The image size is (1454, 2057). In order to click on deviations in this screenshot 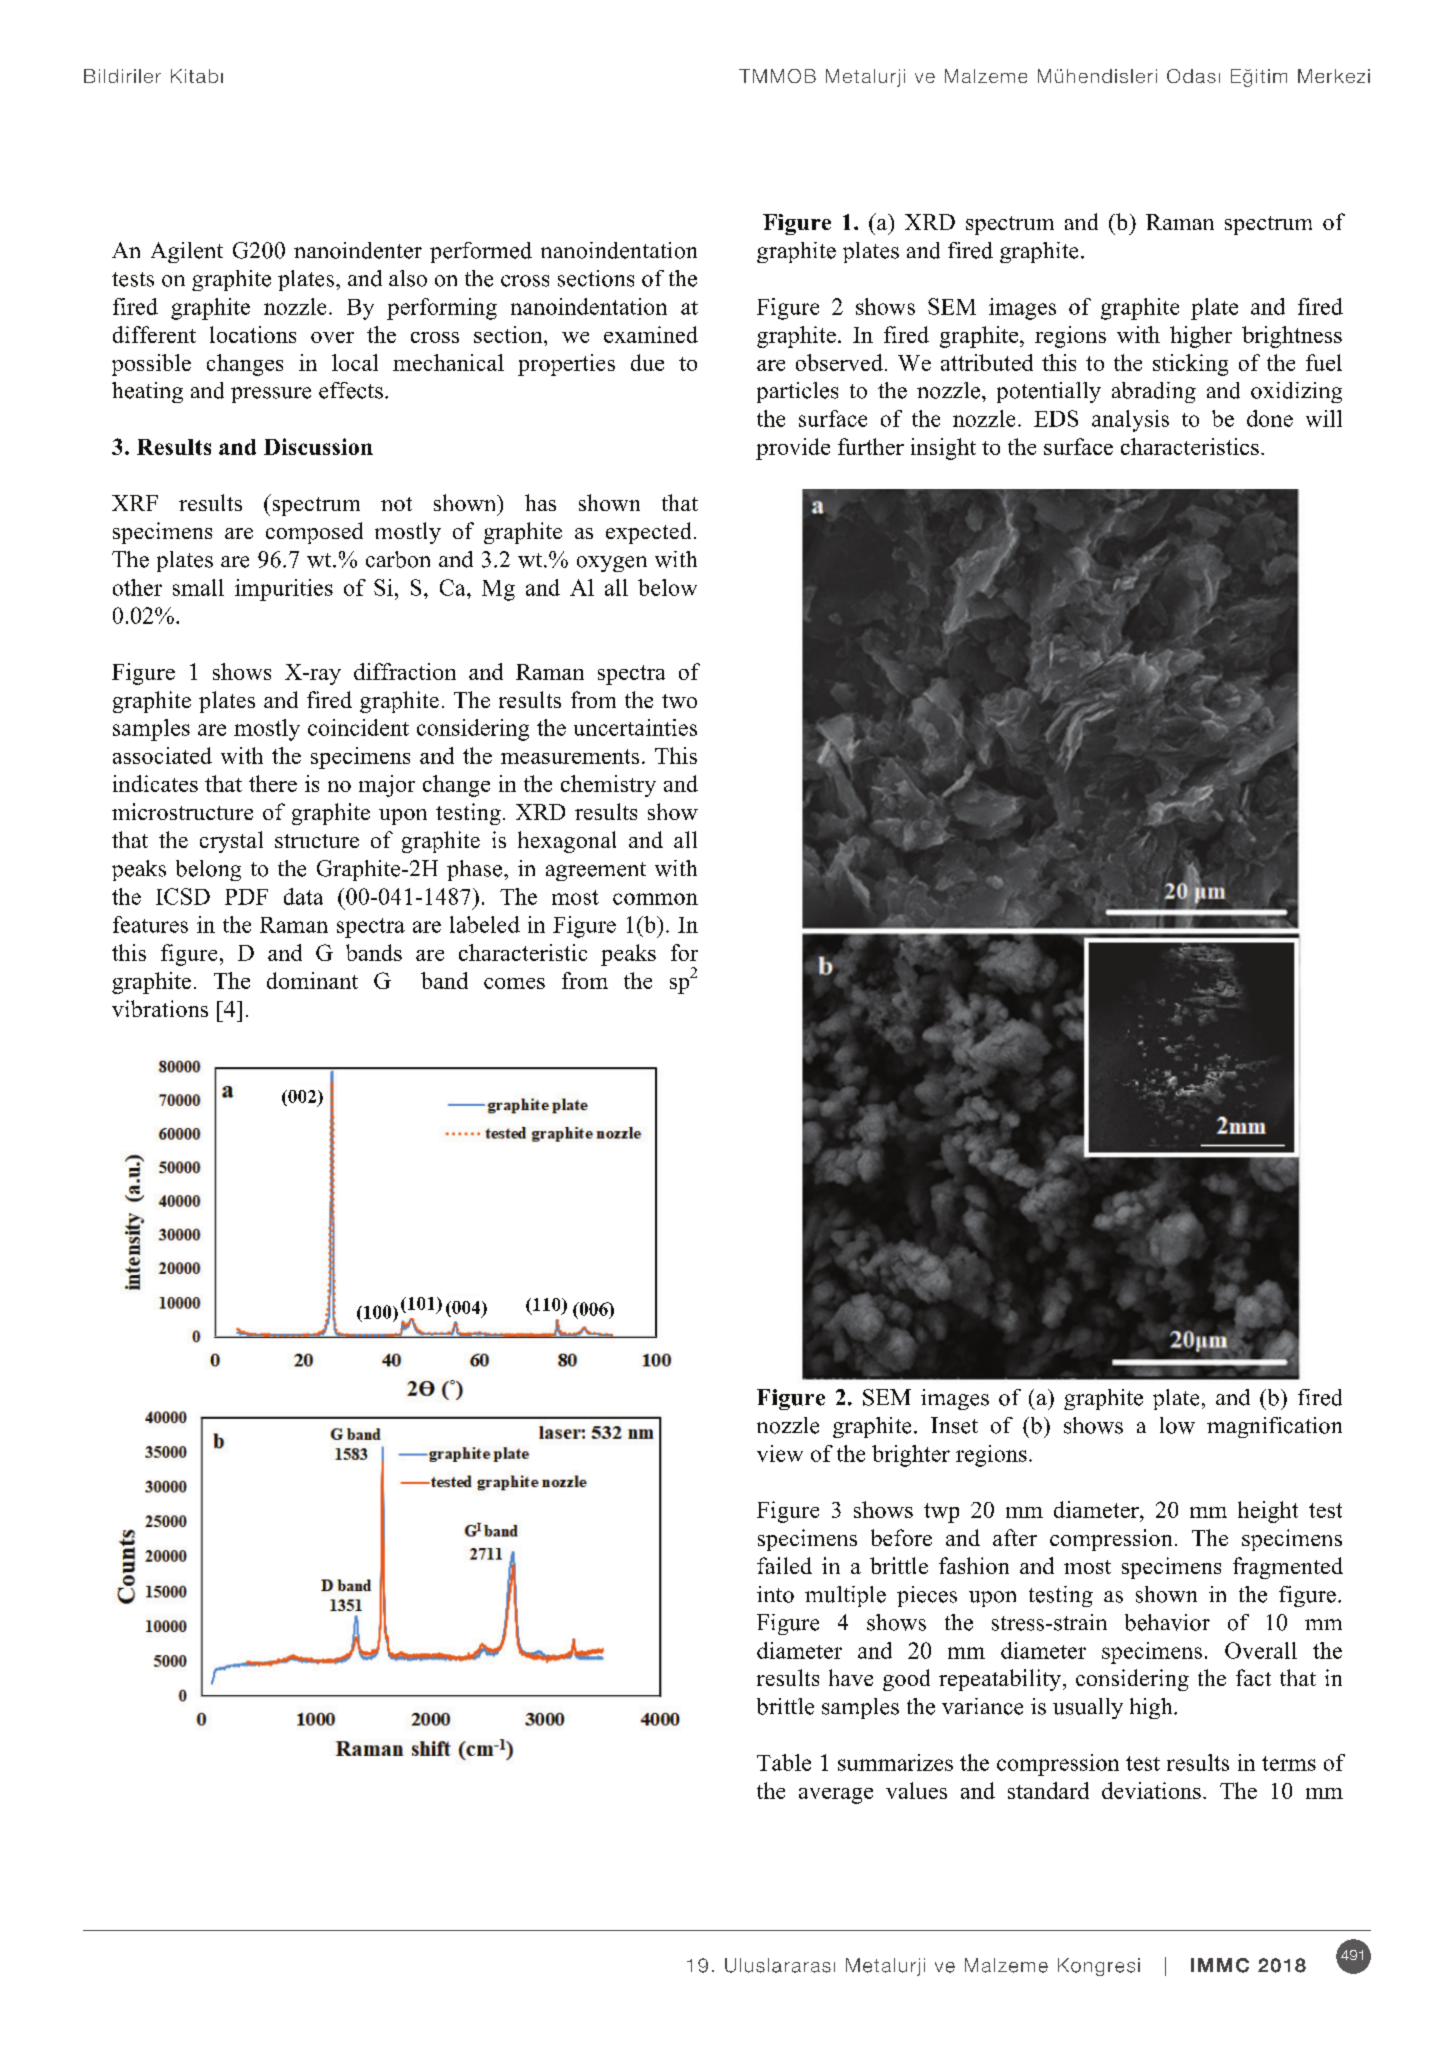, I will do `click(1151, 1790)`.
